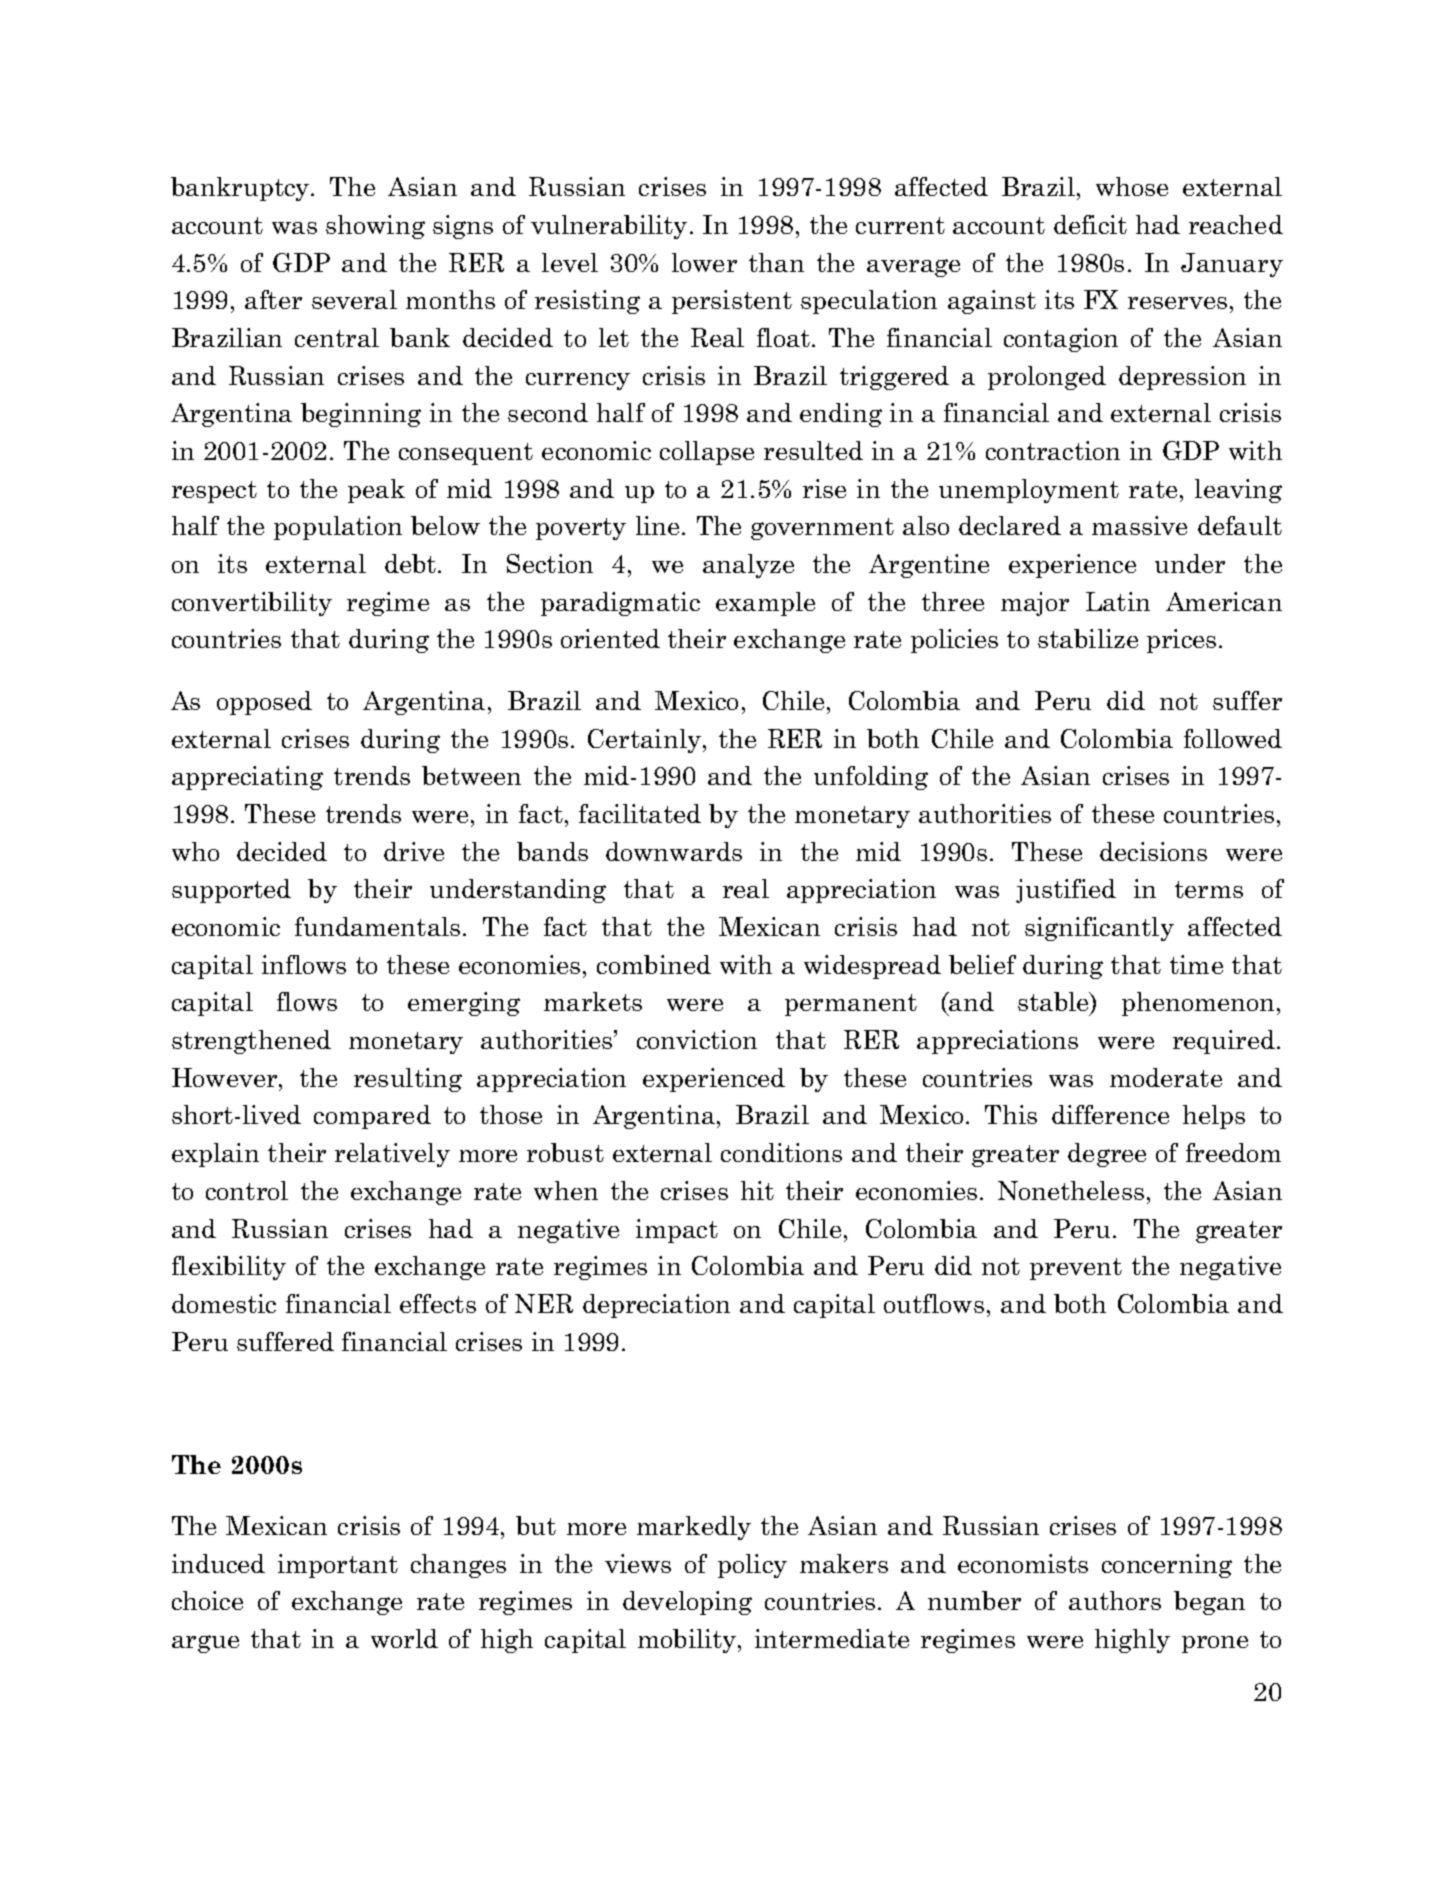 Image resolution: width=1454 pixels, height=1881 pixels. I want to click on authors, so click(1115, 1600).
